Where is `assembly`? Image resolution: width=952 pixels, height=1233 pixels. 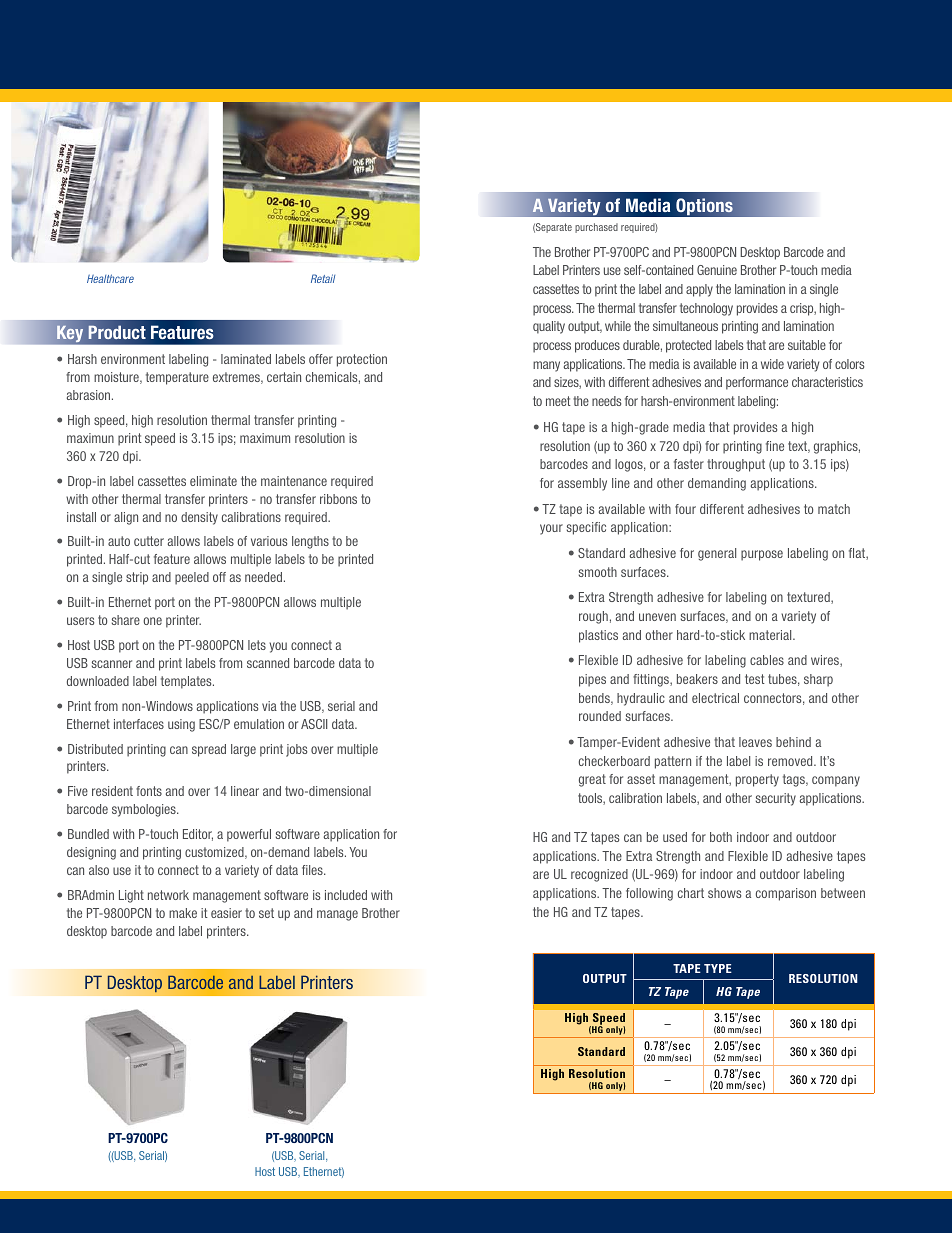
assembly is located at coordinates (582, 484).
